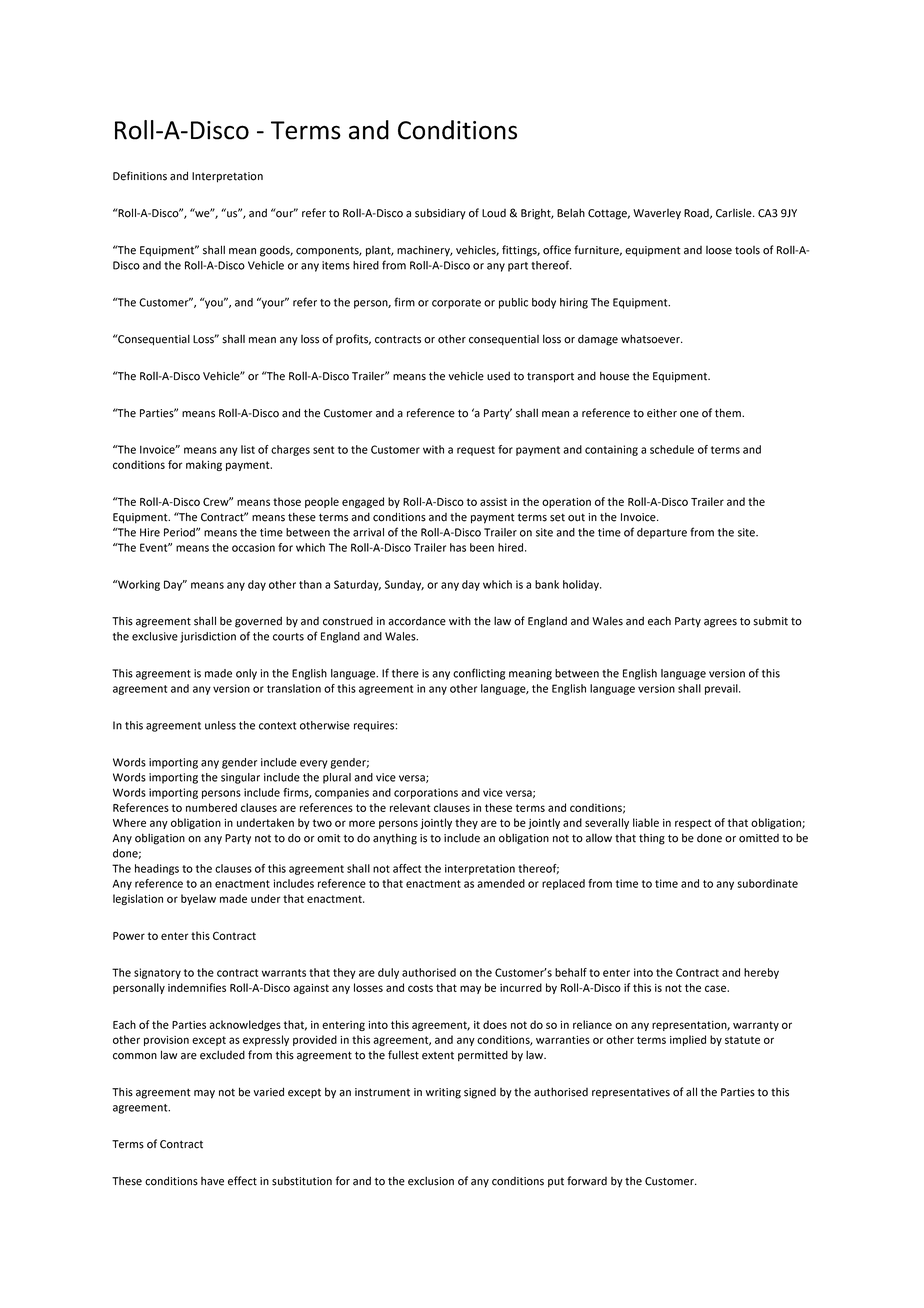 The width and height of the screenshot is (924, 1308). Describe the element at coordinates (410, 807) in the screenshot. I see `relevant` at that location.
